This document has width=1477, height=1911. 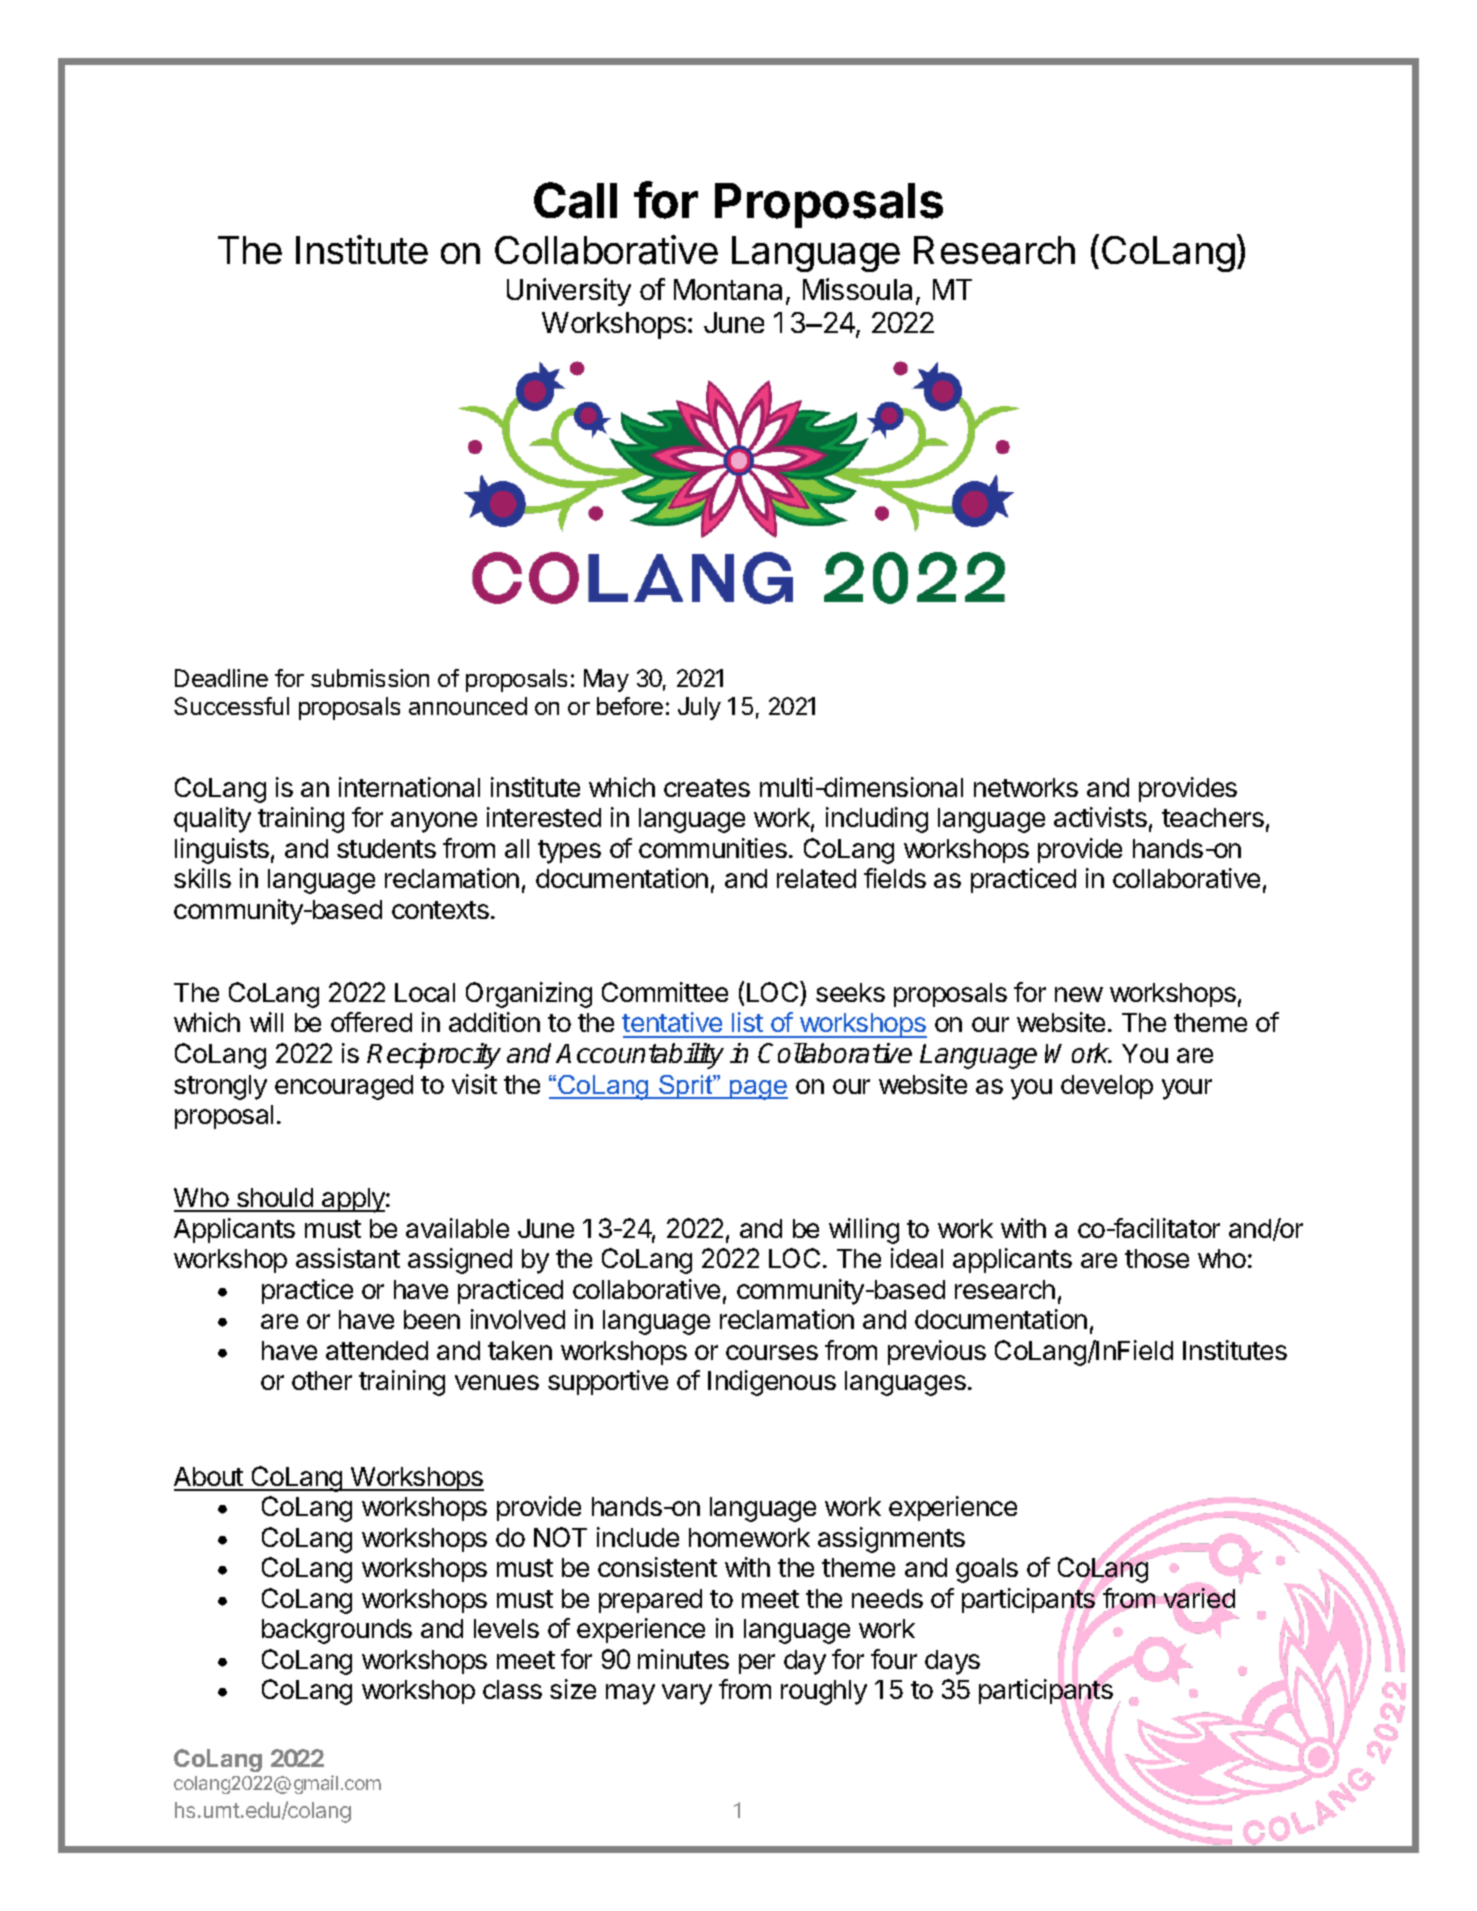 I want to click on Montana, so click(x=728, y=289).
